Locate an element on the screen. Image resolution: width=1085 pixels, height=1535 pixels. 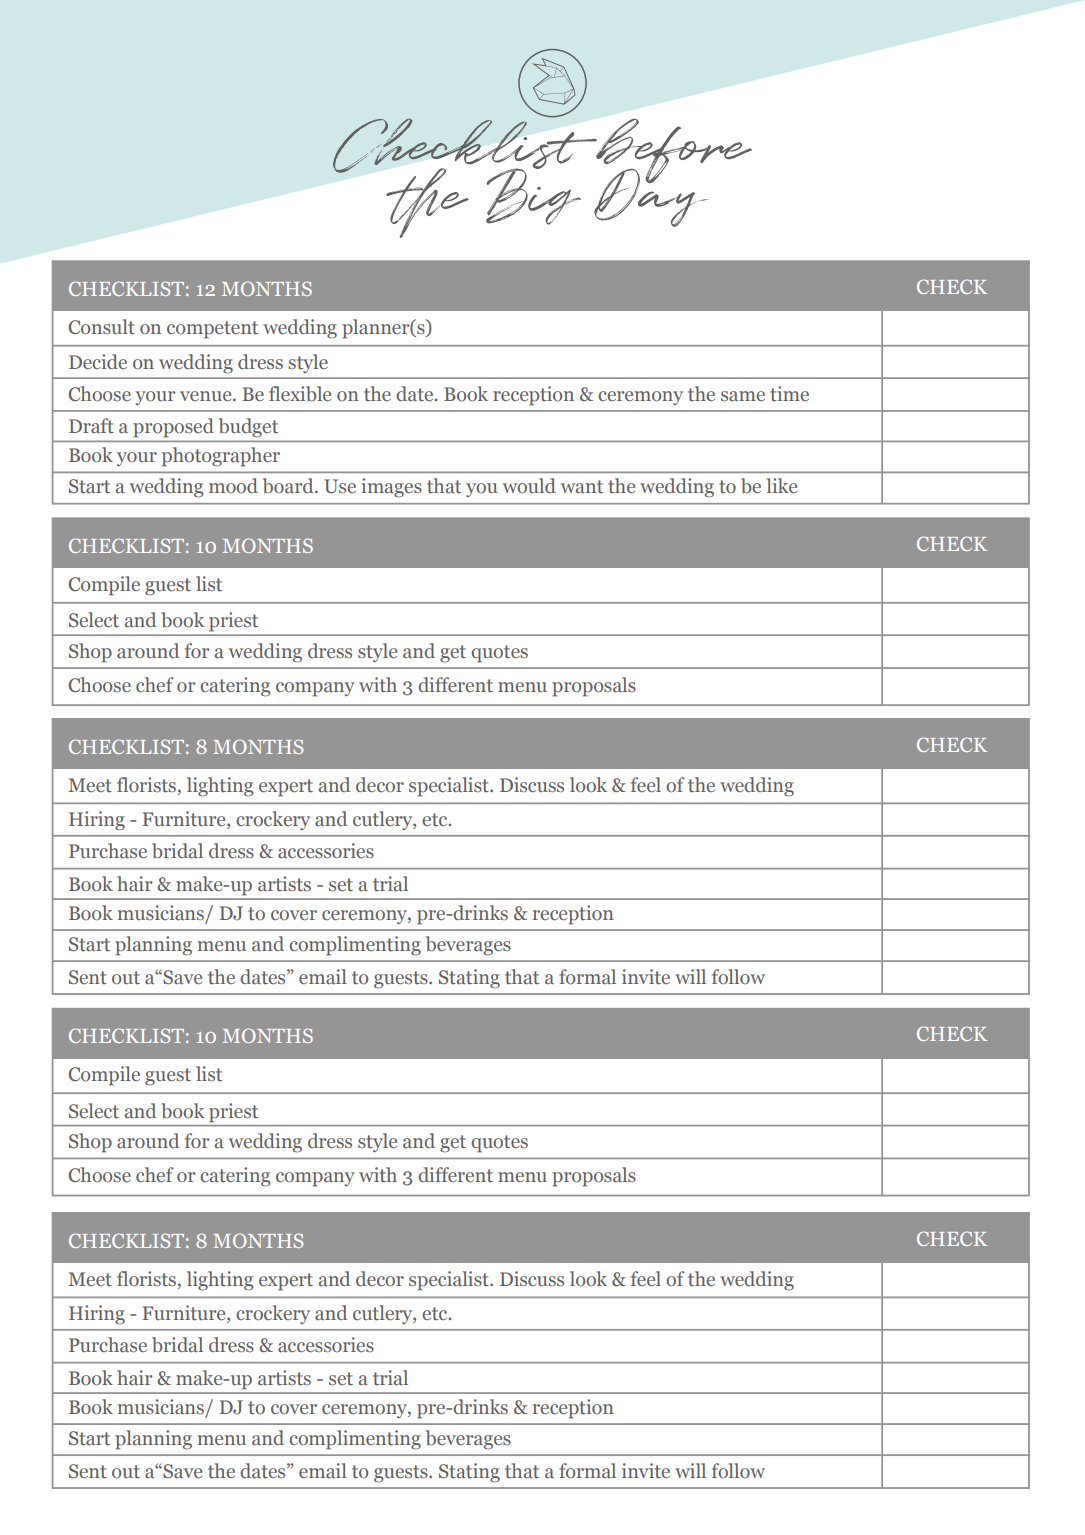
Day is located at coordinates (651, 196).
